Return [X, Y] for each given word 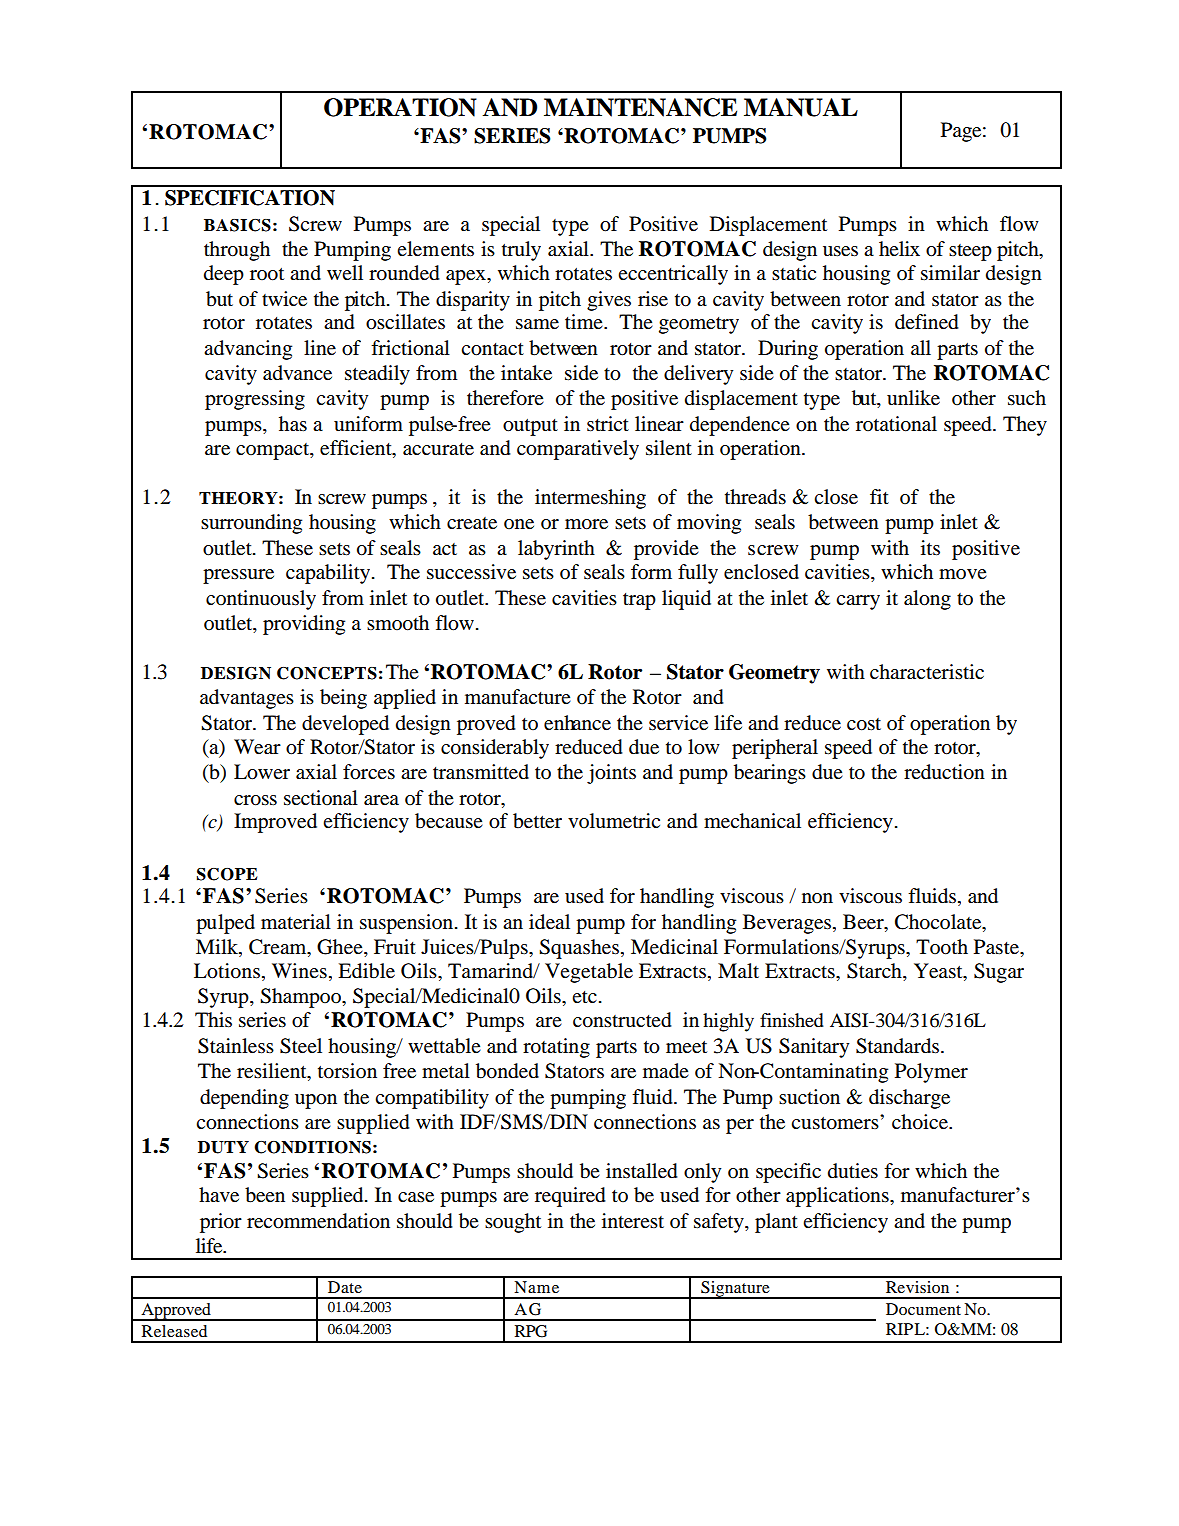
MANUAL [801, 107]
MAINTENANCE [640, 107]
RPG [531, 1331]
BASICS [237, 225]
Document [923, 1309]
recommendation [318, 1221]
